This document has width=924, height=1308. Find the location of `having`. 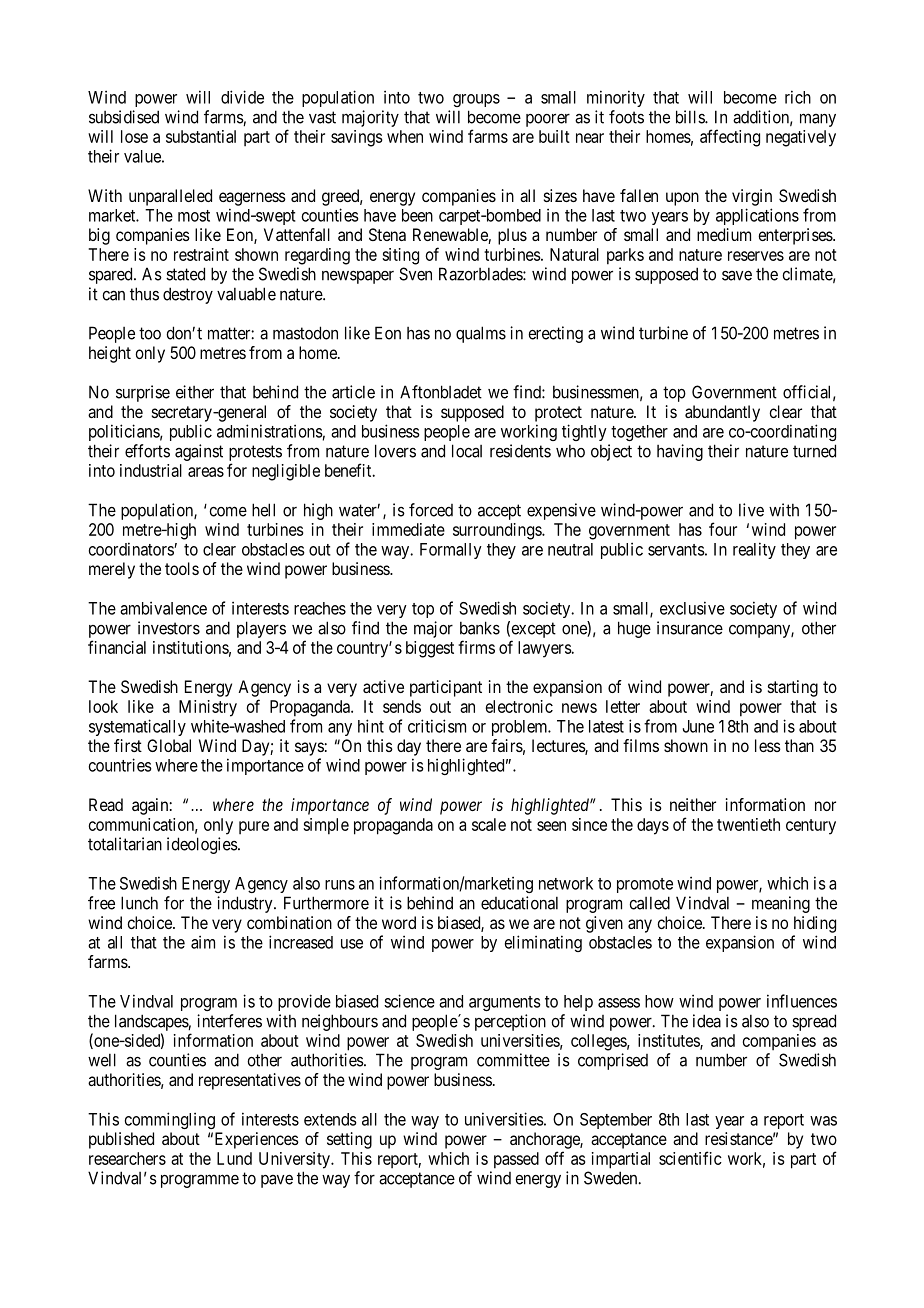

having is located at coordinates (680, 452).
